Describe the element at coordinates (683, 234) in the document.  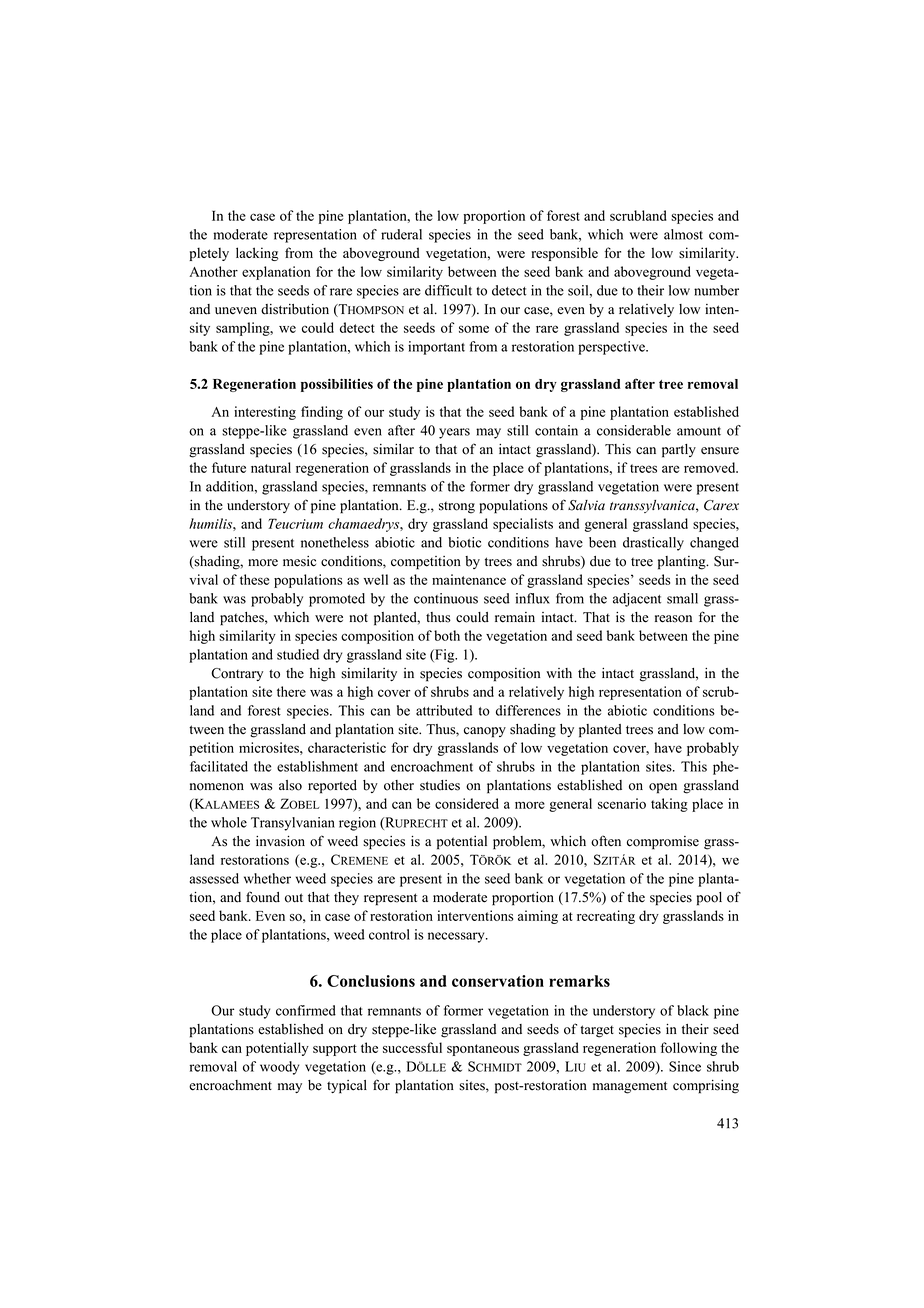
I see `almost` at that location.
